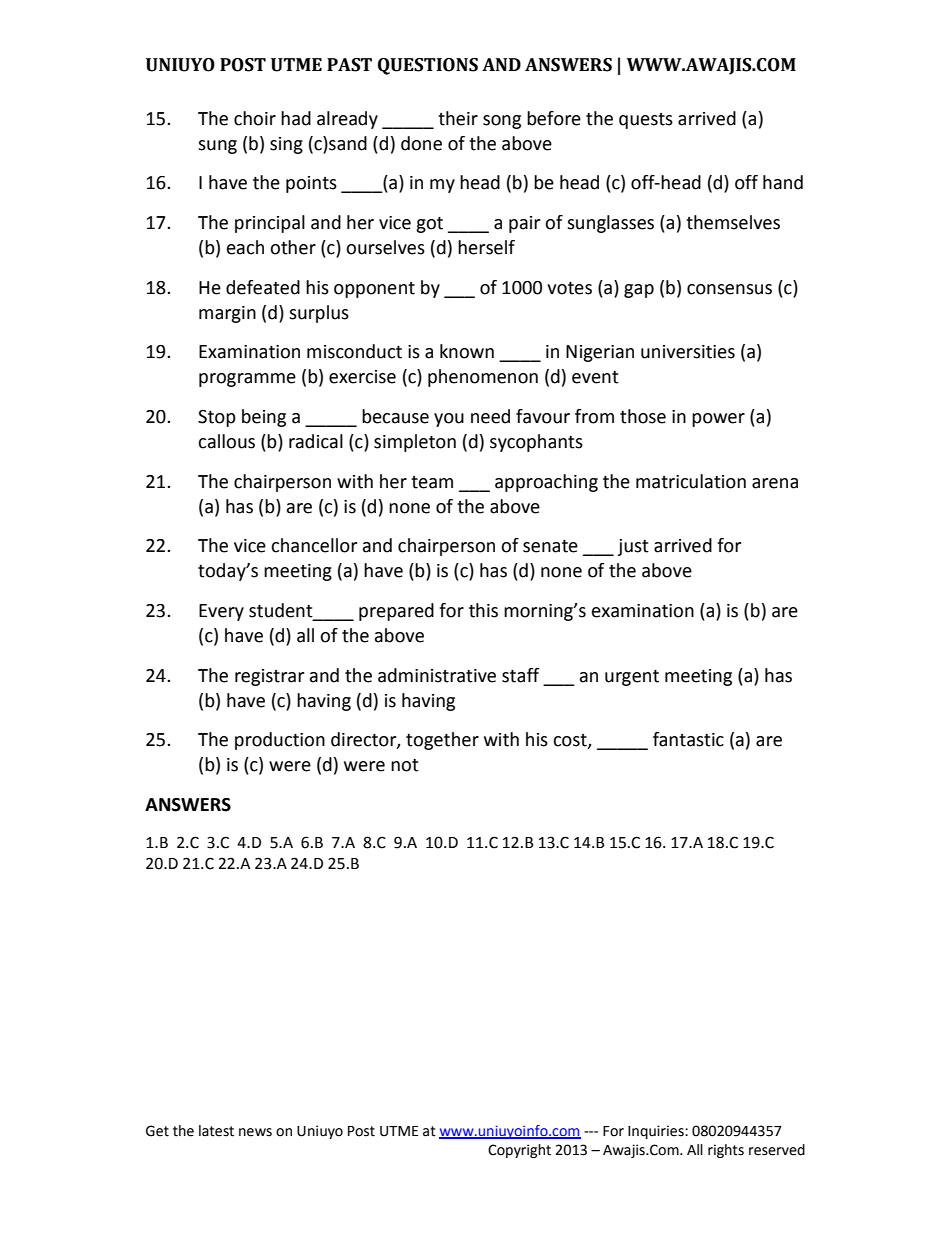 This document has height=1233, width=952. I want to click on not, so click(405, 765).
